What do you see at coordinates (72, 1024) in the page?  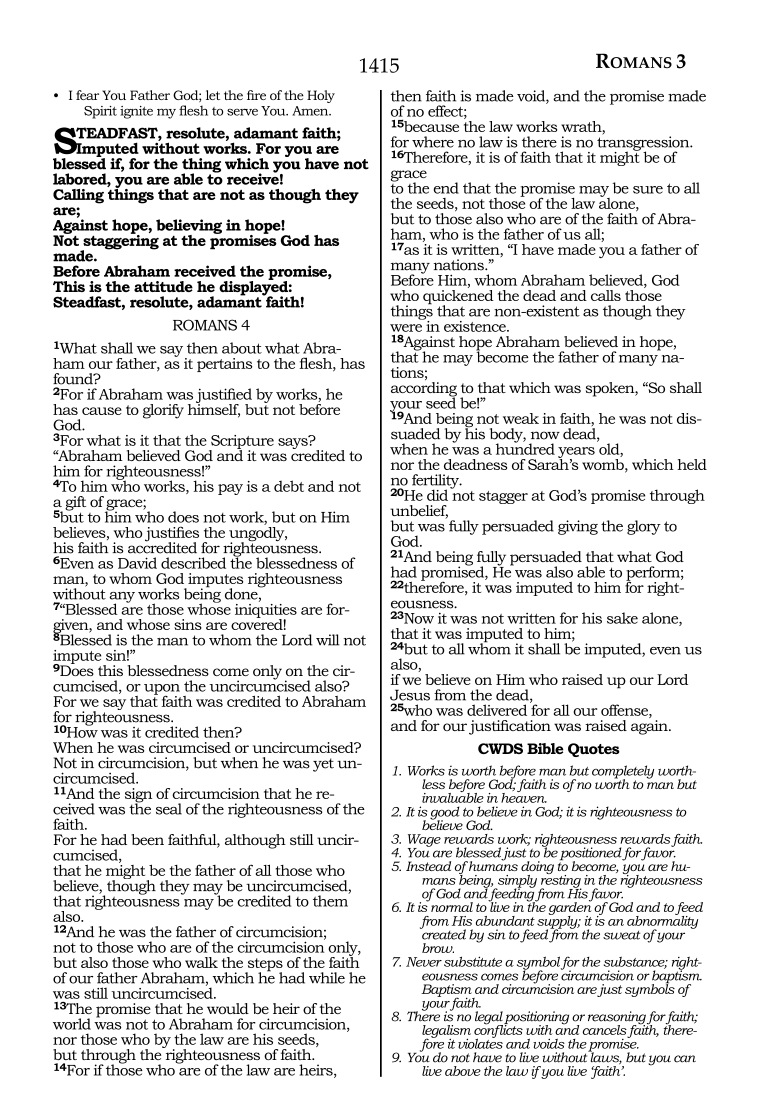 I see `world` at bounding box center [72, 1024].
